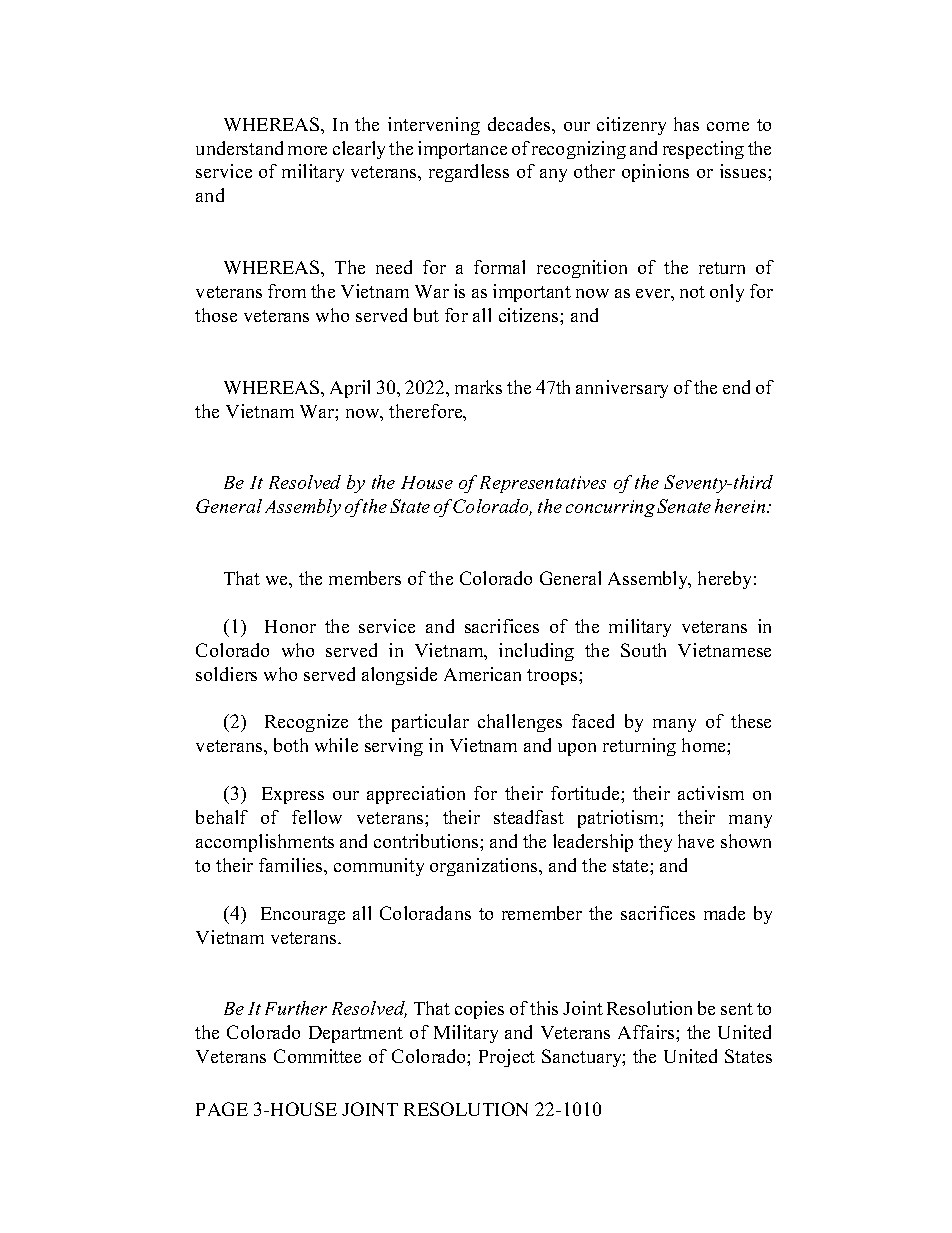 This screenshot has width=952, height=1233. What do you see at coordinates (485, 867) in the screenshot?
I see `organizations` at bounding box center [485, 867].
